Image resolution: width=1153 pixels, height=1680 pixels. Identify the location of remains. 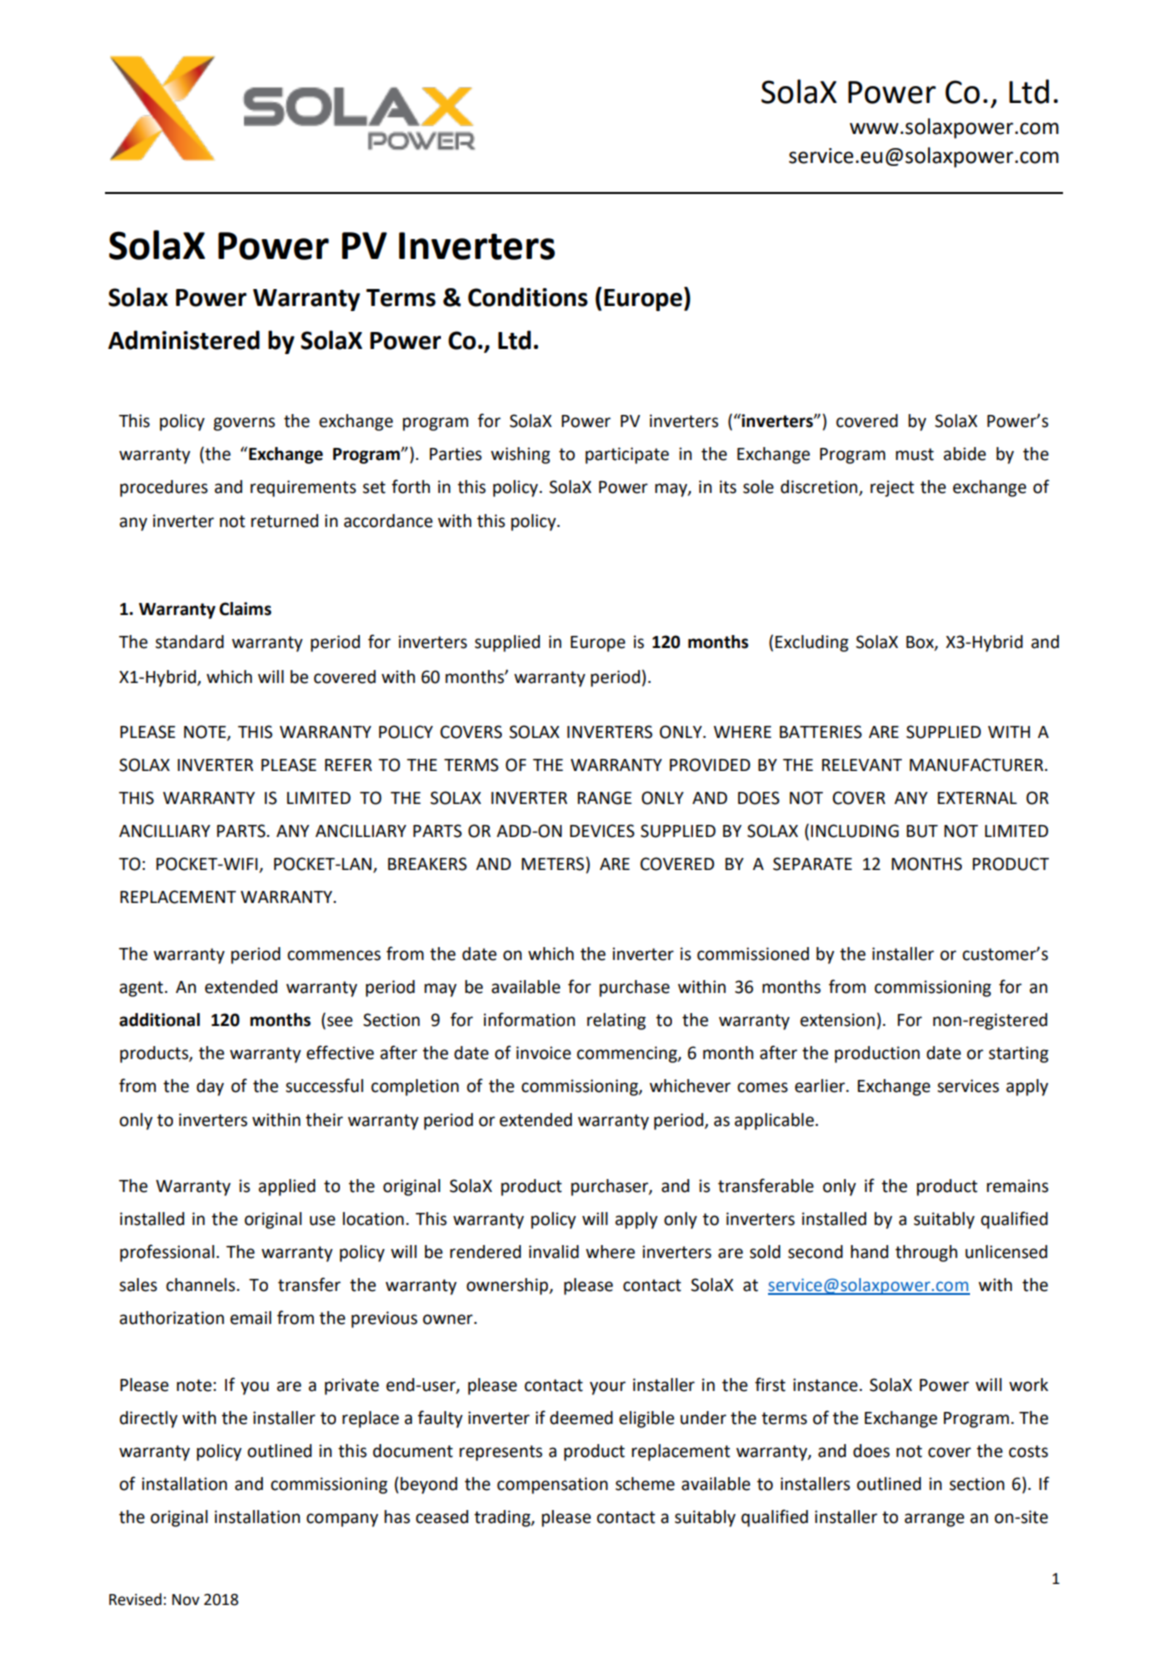
(1018, 1186).
